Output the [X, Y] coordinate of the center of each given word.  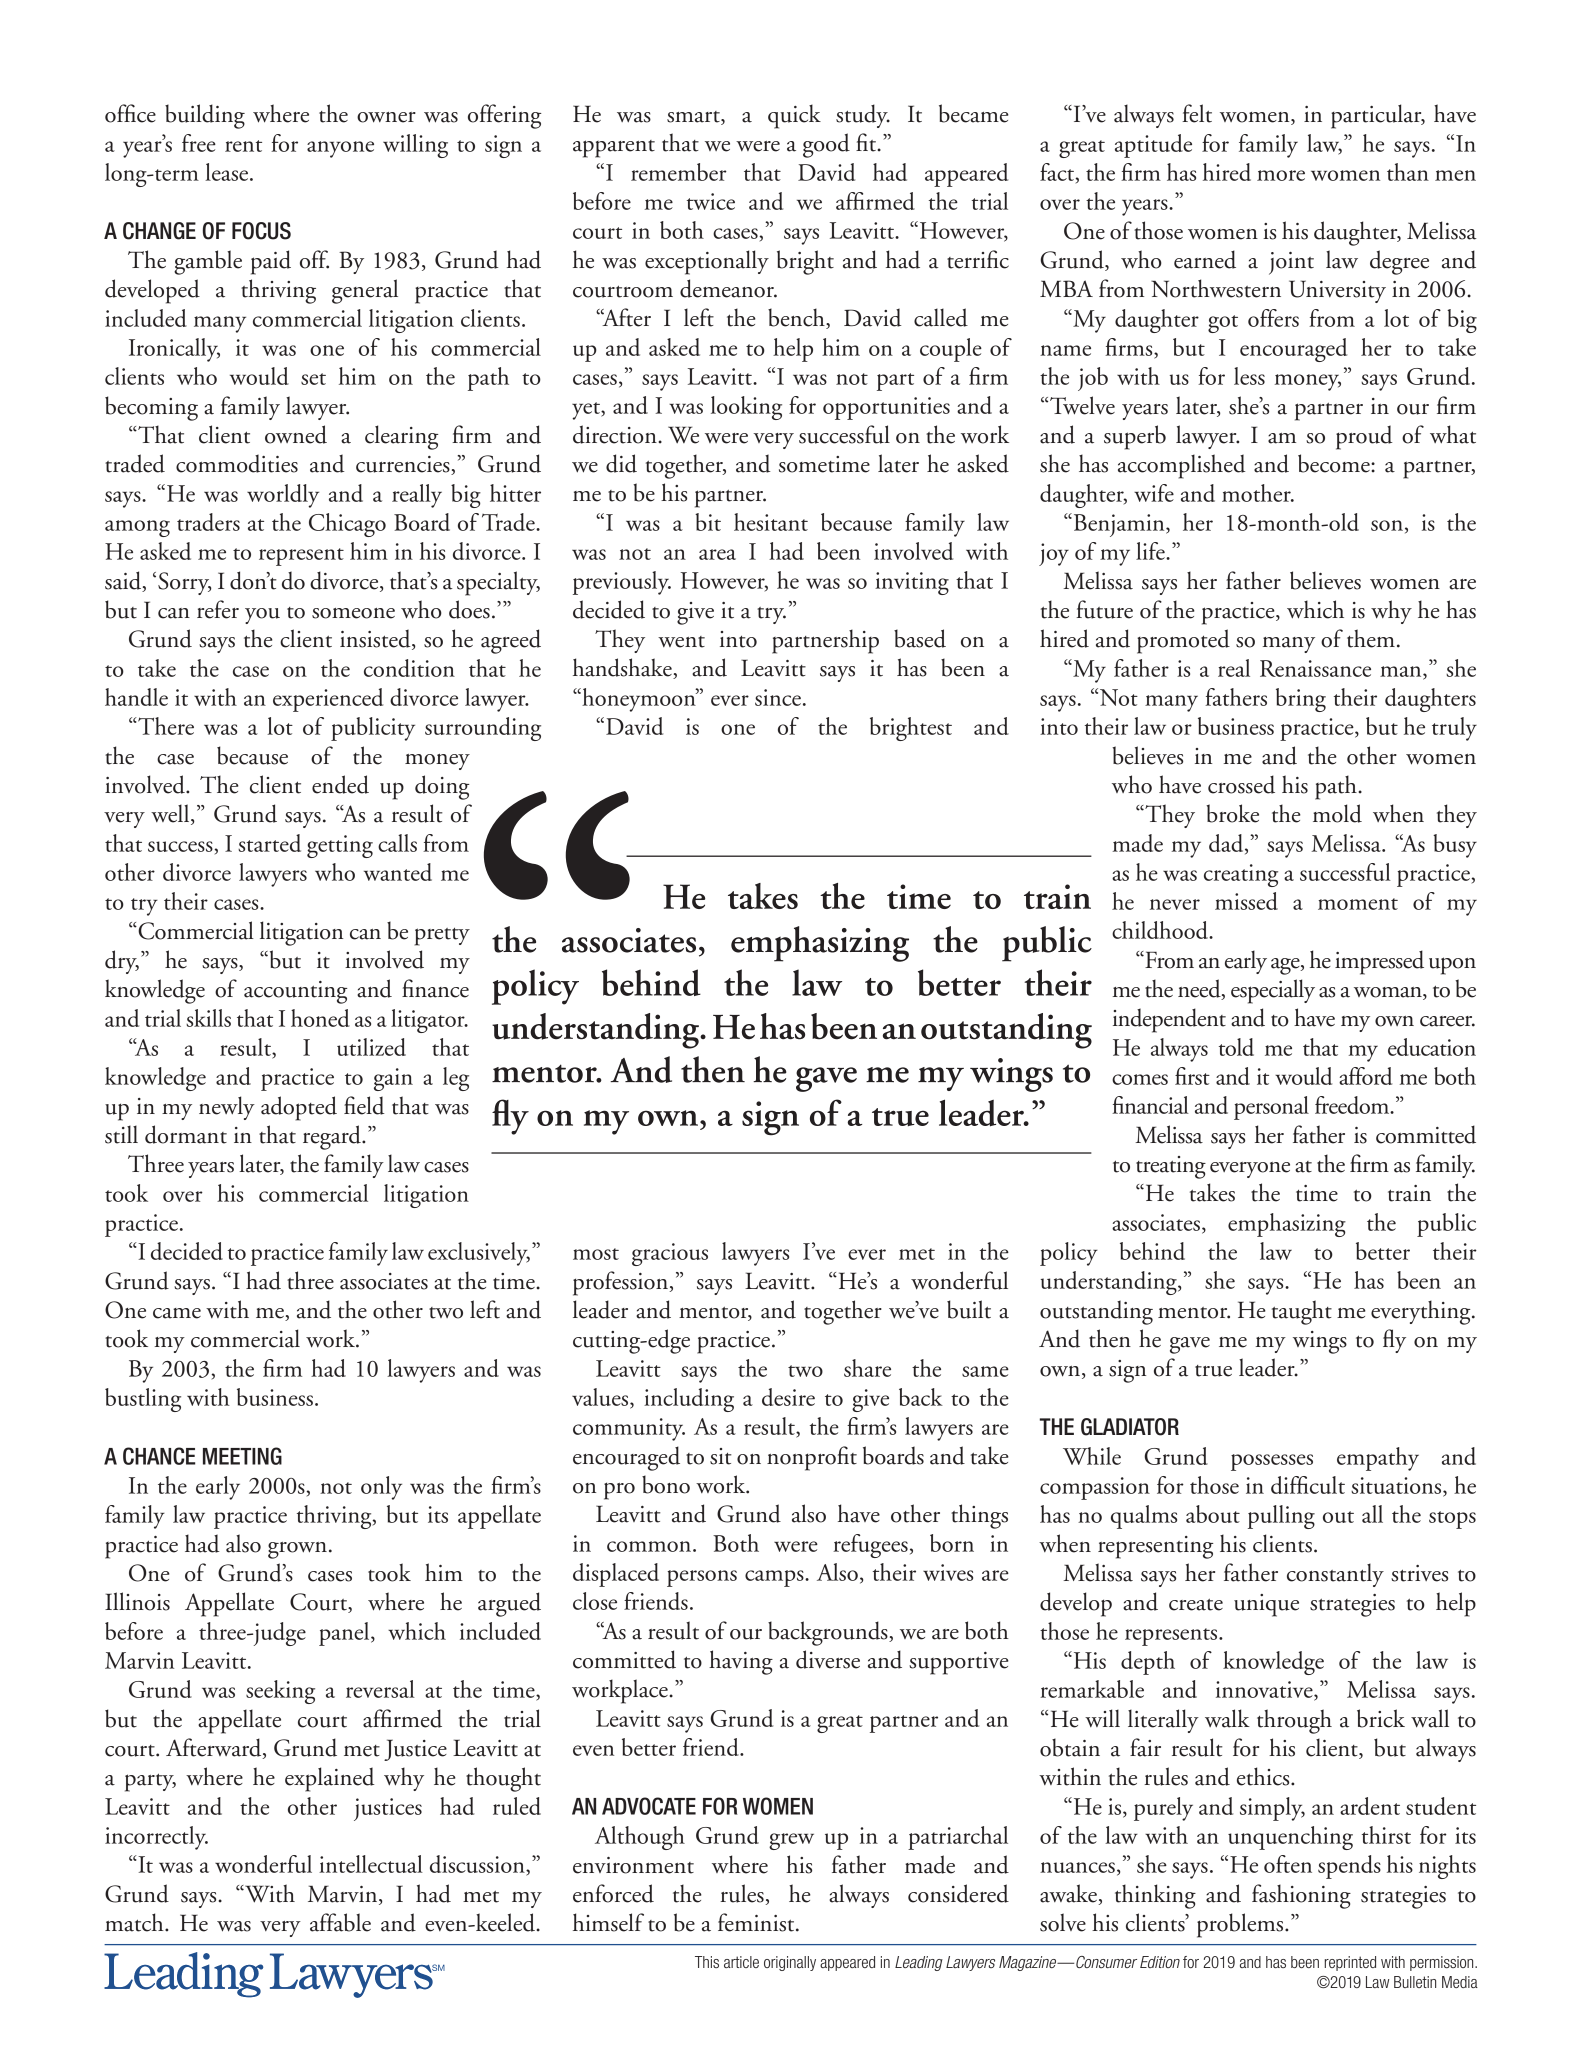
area [717, 554]
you [262, 616]
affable [340, 1922]
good [826, 145]
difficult [1308, 1485]
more [1281, 175]
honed [320, 1018]
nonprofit [812, 1458]
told [1236, 1047]
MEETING [242, 1456]
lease [228, 172]
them [1371, 638]
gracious [670, 1254]
